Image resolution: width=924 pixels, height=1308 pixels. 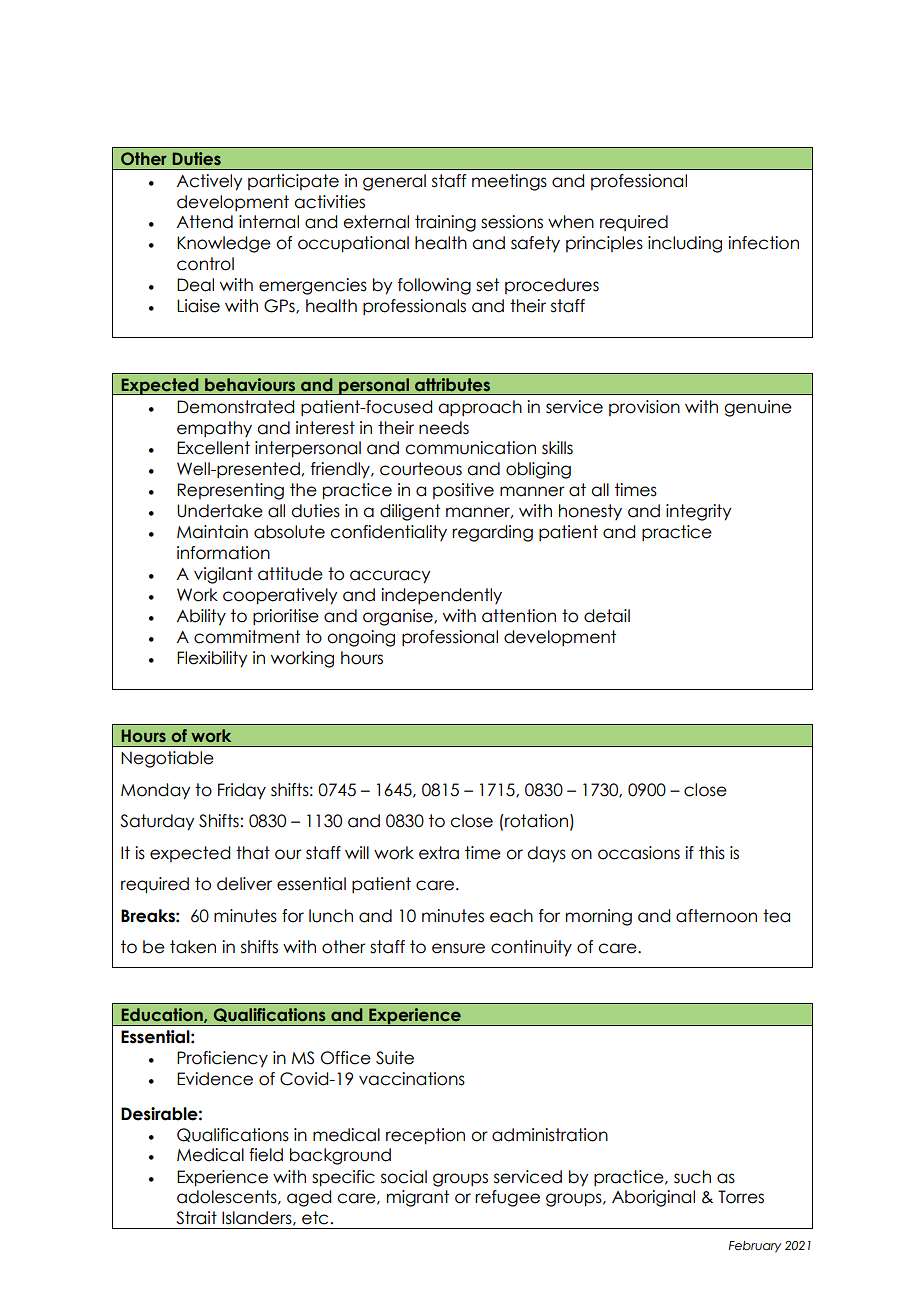 What do you see at coordinates (519, 616) in the screenshot?
I see `attention` at bounding box center [519, 616].
